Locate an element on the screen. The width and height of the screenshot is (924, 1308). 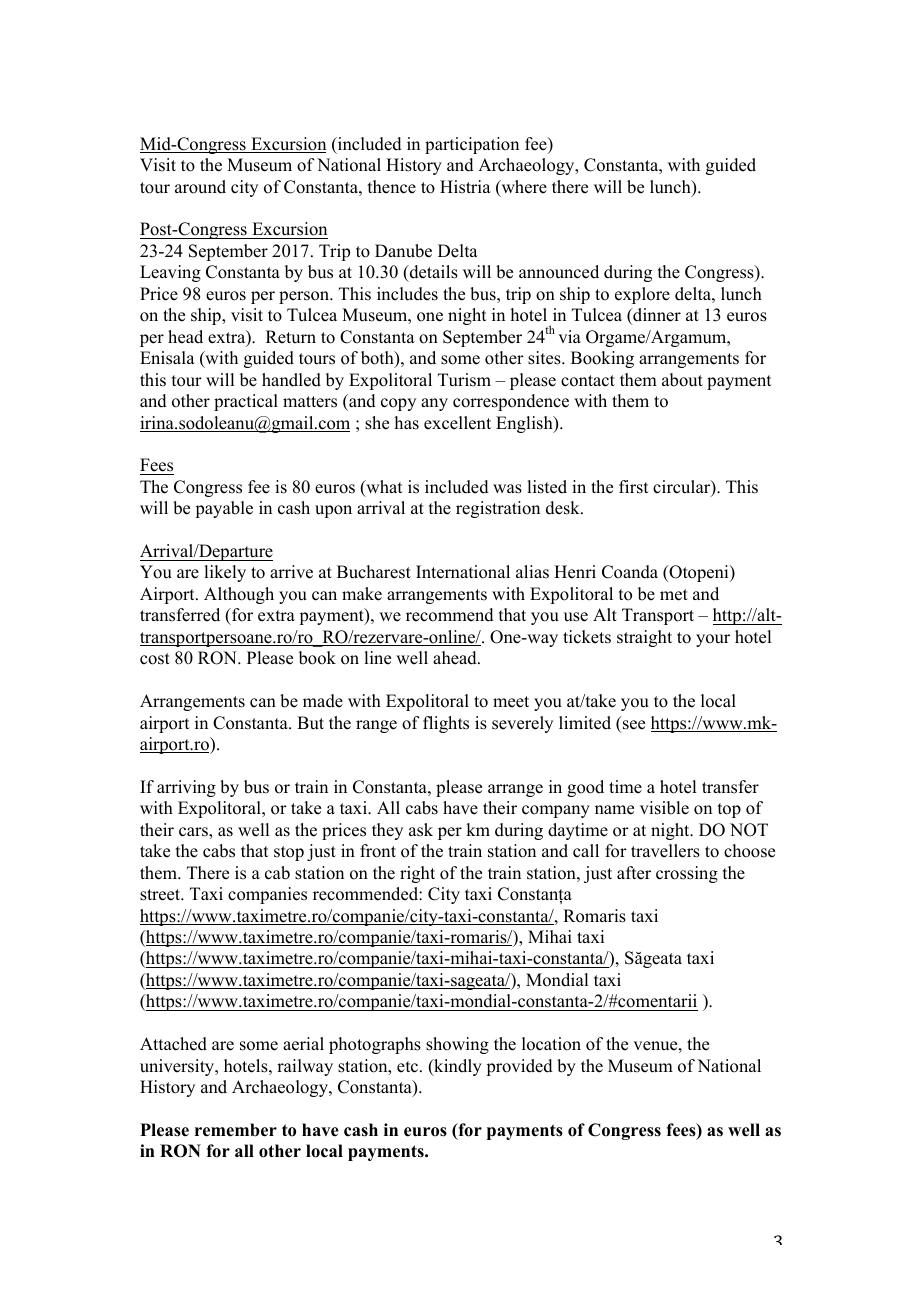
around is located at coordinates (200, 187).
